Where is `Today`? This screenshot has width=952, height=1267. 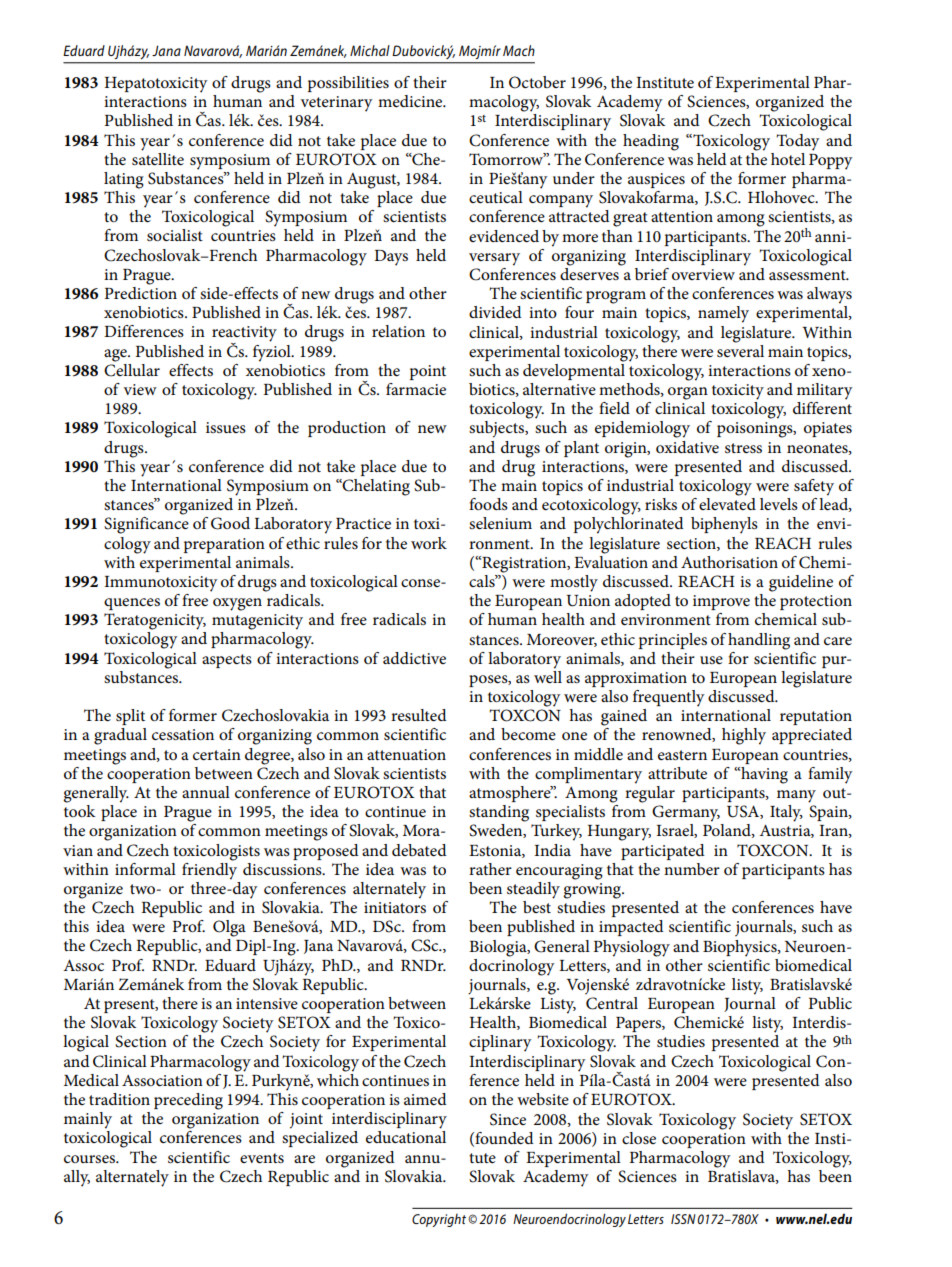 Today is located at coordinates (797, 142).
